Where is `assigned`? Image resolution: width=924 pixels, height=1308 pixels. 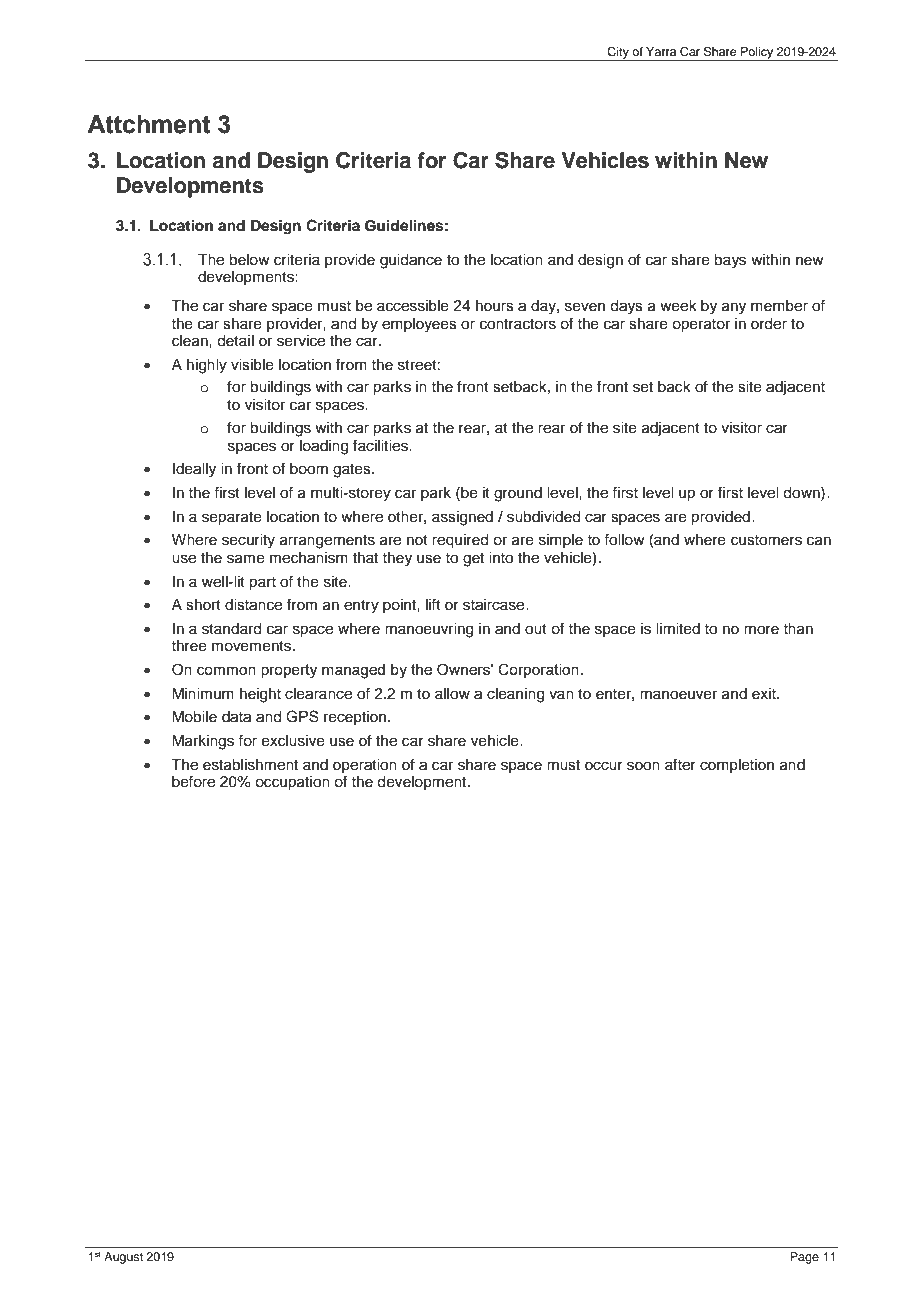 assigned is located at coordinates (462, 518).
